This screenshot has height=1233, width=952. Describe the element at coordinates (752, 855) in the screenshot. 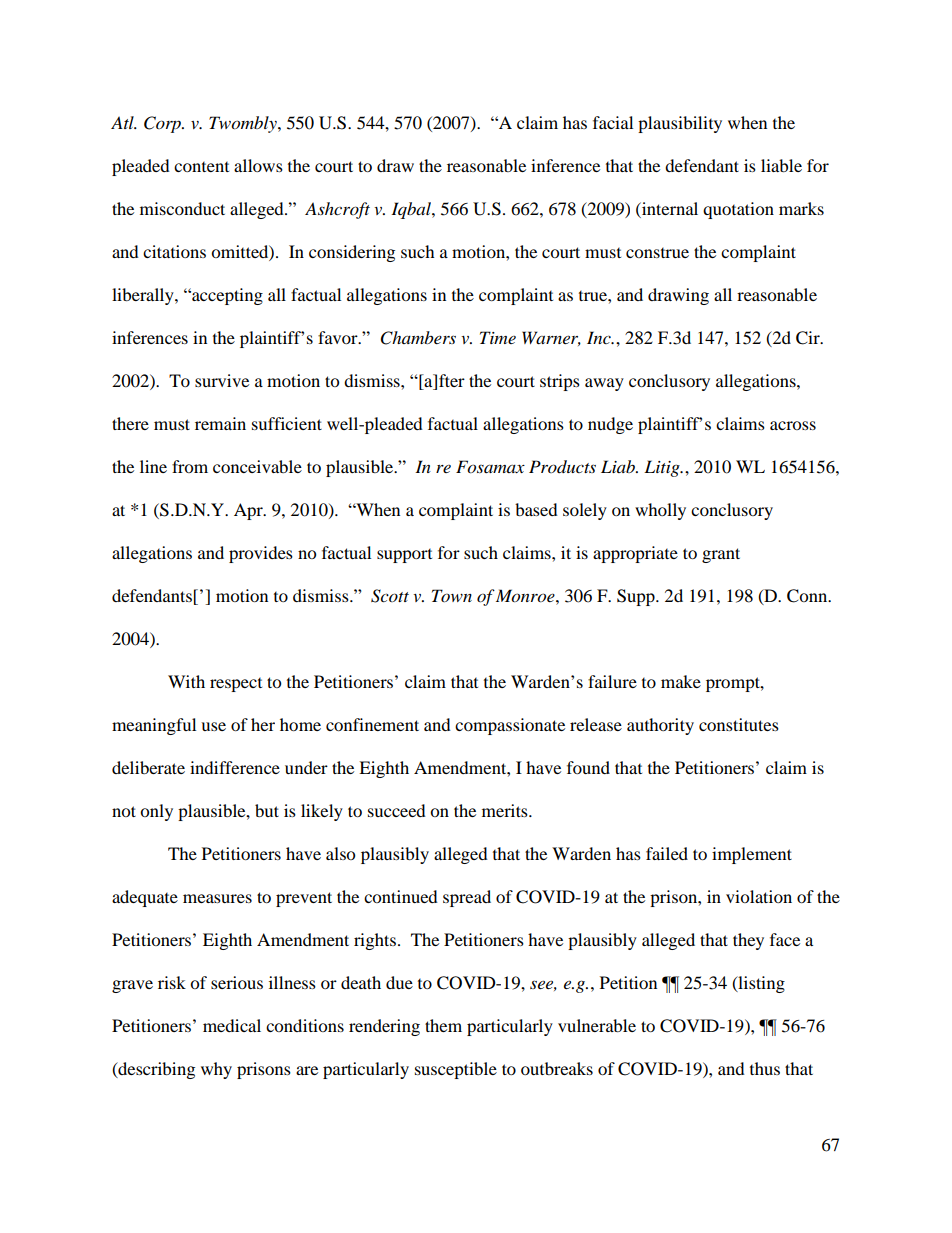

I see `implement` at that location.
